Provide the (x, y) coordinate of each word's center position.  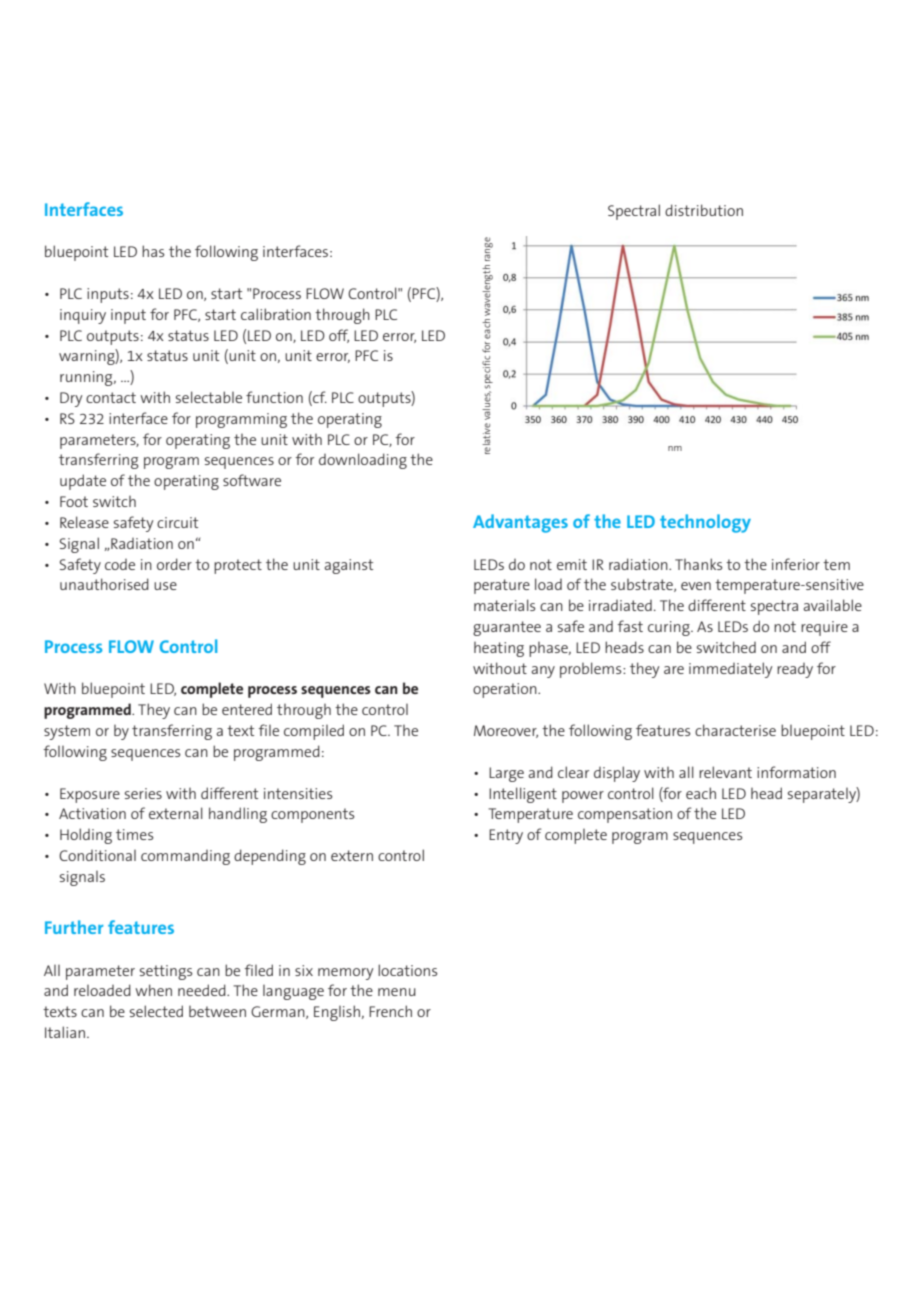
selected (156, 1011)
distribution (704, 210)
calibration (276, 314)
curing (670, 628)
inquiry (83, 316)
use (165, 586)
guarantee (507, 628)
